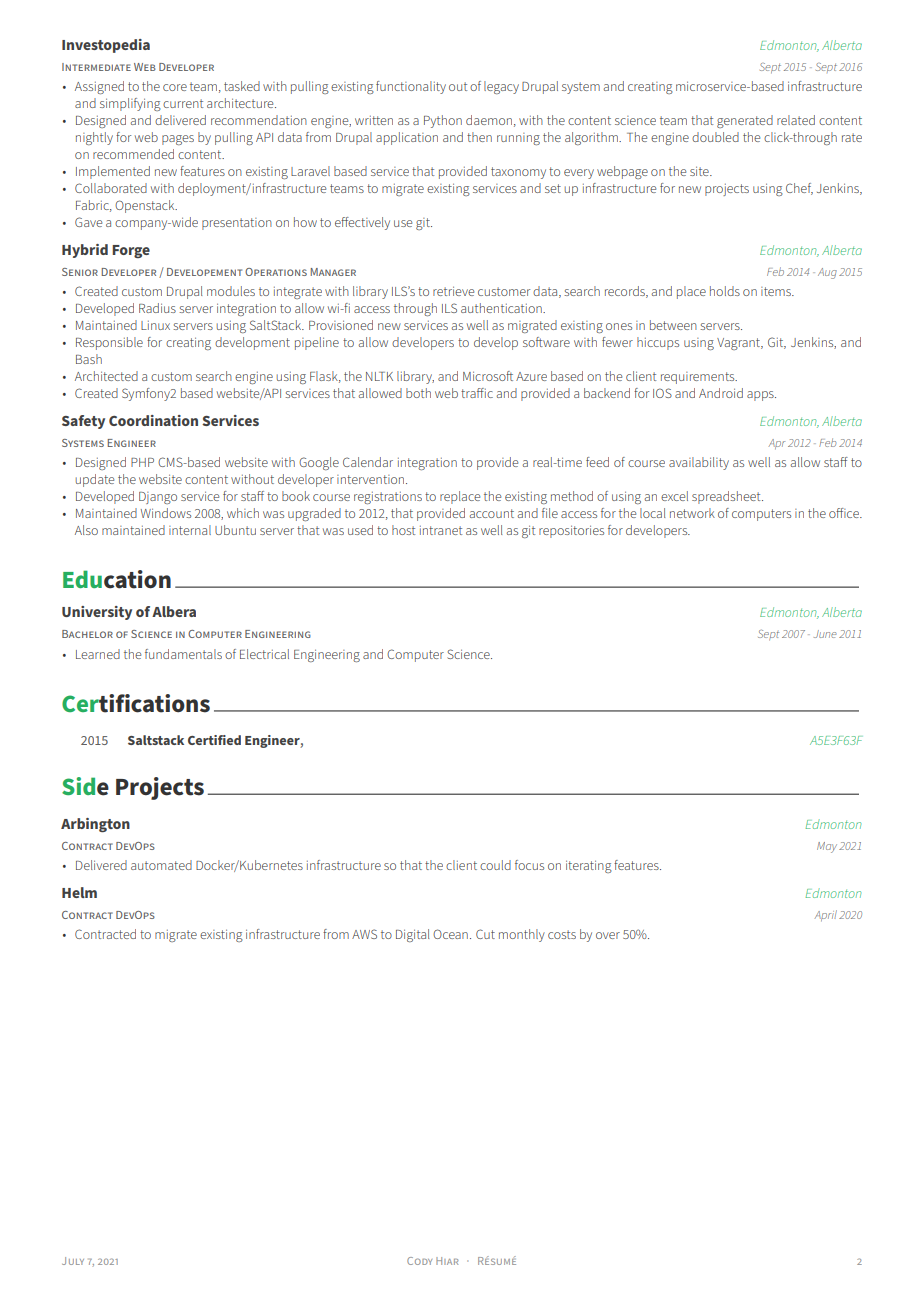 Image resolution: width=924 pixels, height=1308 pixels. I want to click on core, so click(175, 87).
